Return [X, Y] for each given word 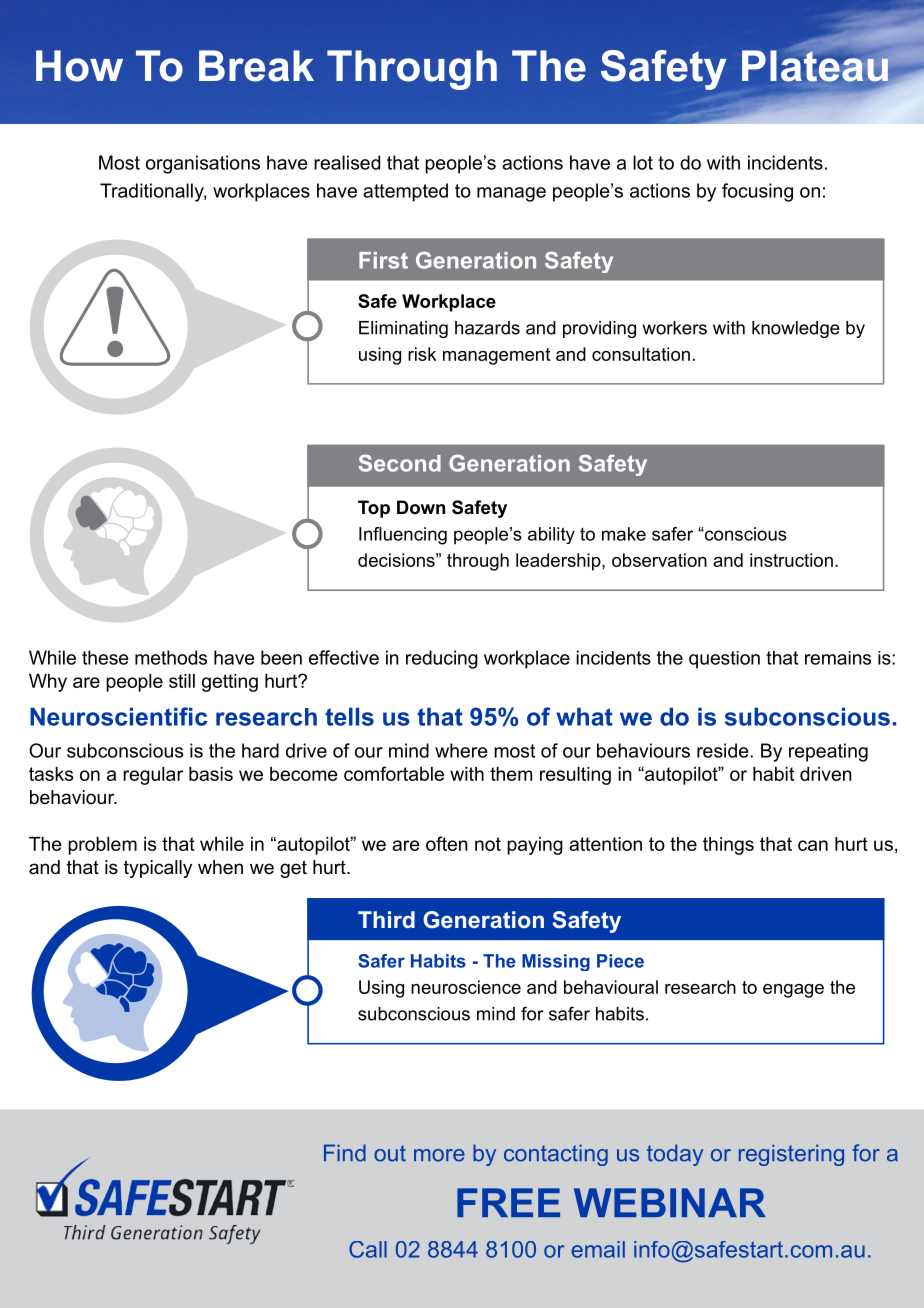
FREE [508, 1202]
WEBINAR [670, 1202]
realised [347, 162]
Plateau [815, 66]
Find [345, 1153]
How [79, 66]
